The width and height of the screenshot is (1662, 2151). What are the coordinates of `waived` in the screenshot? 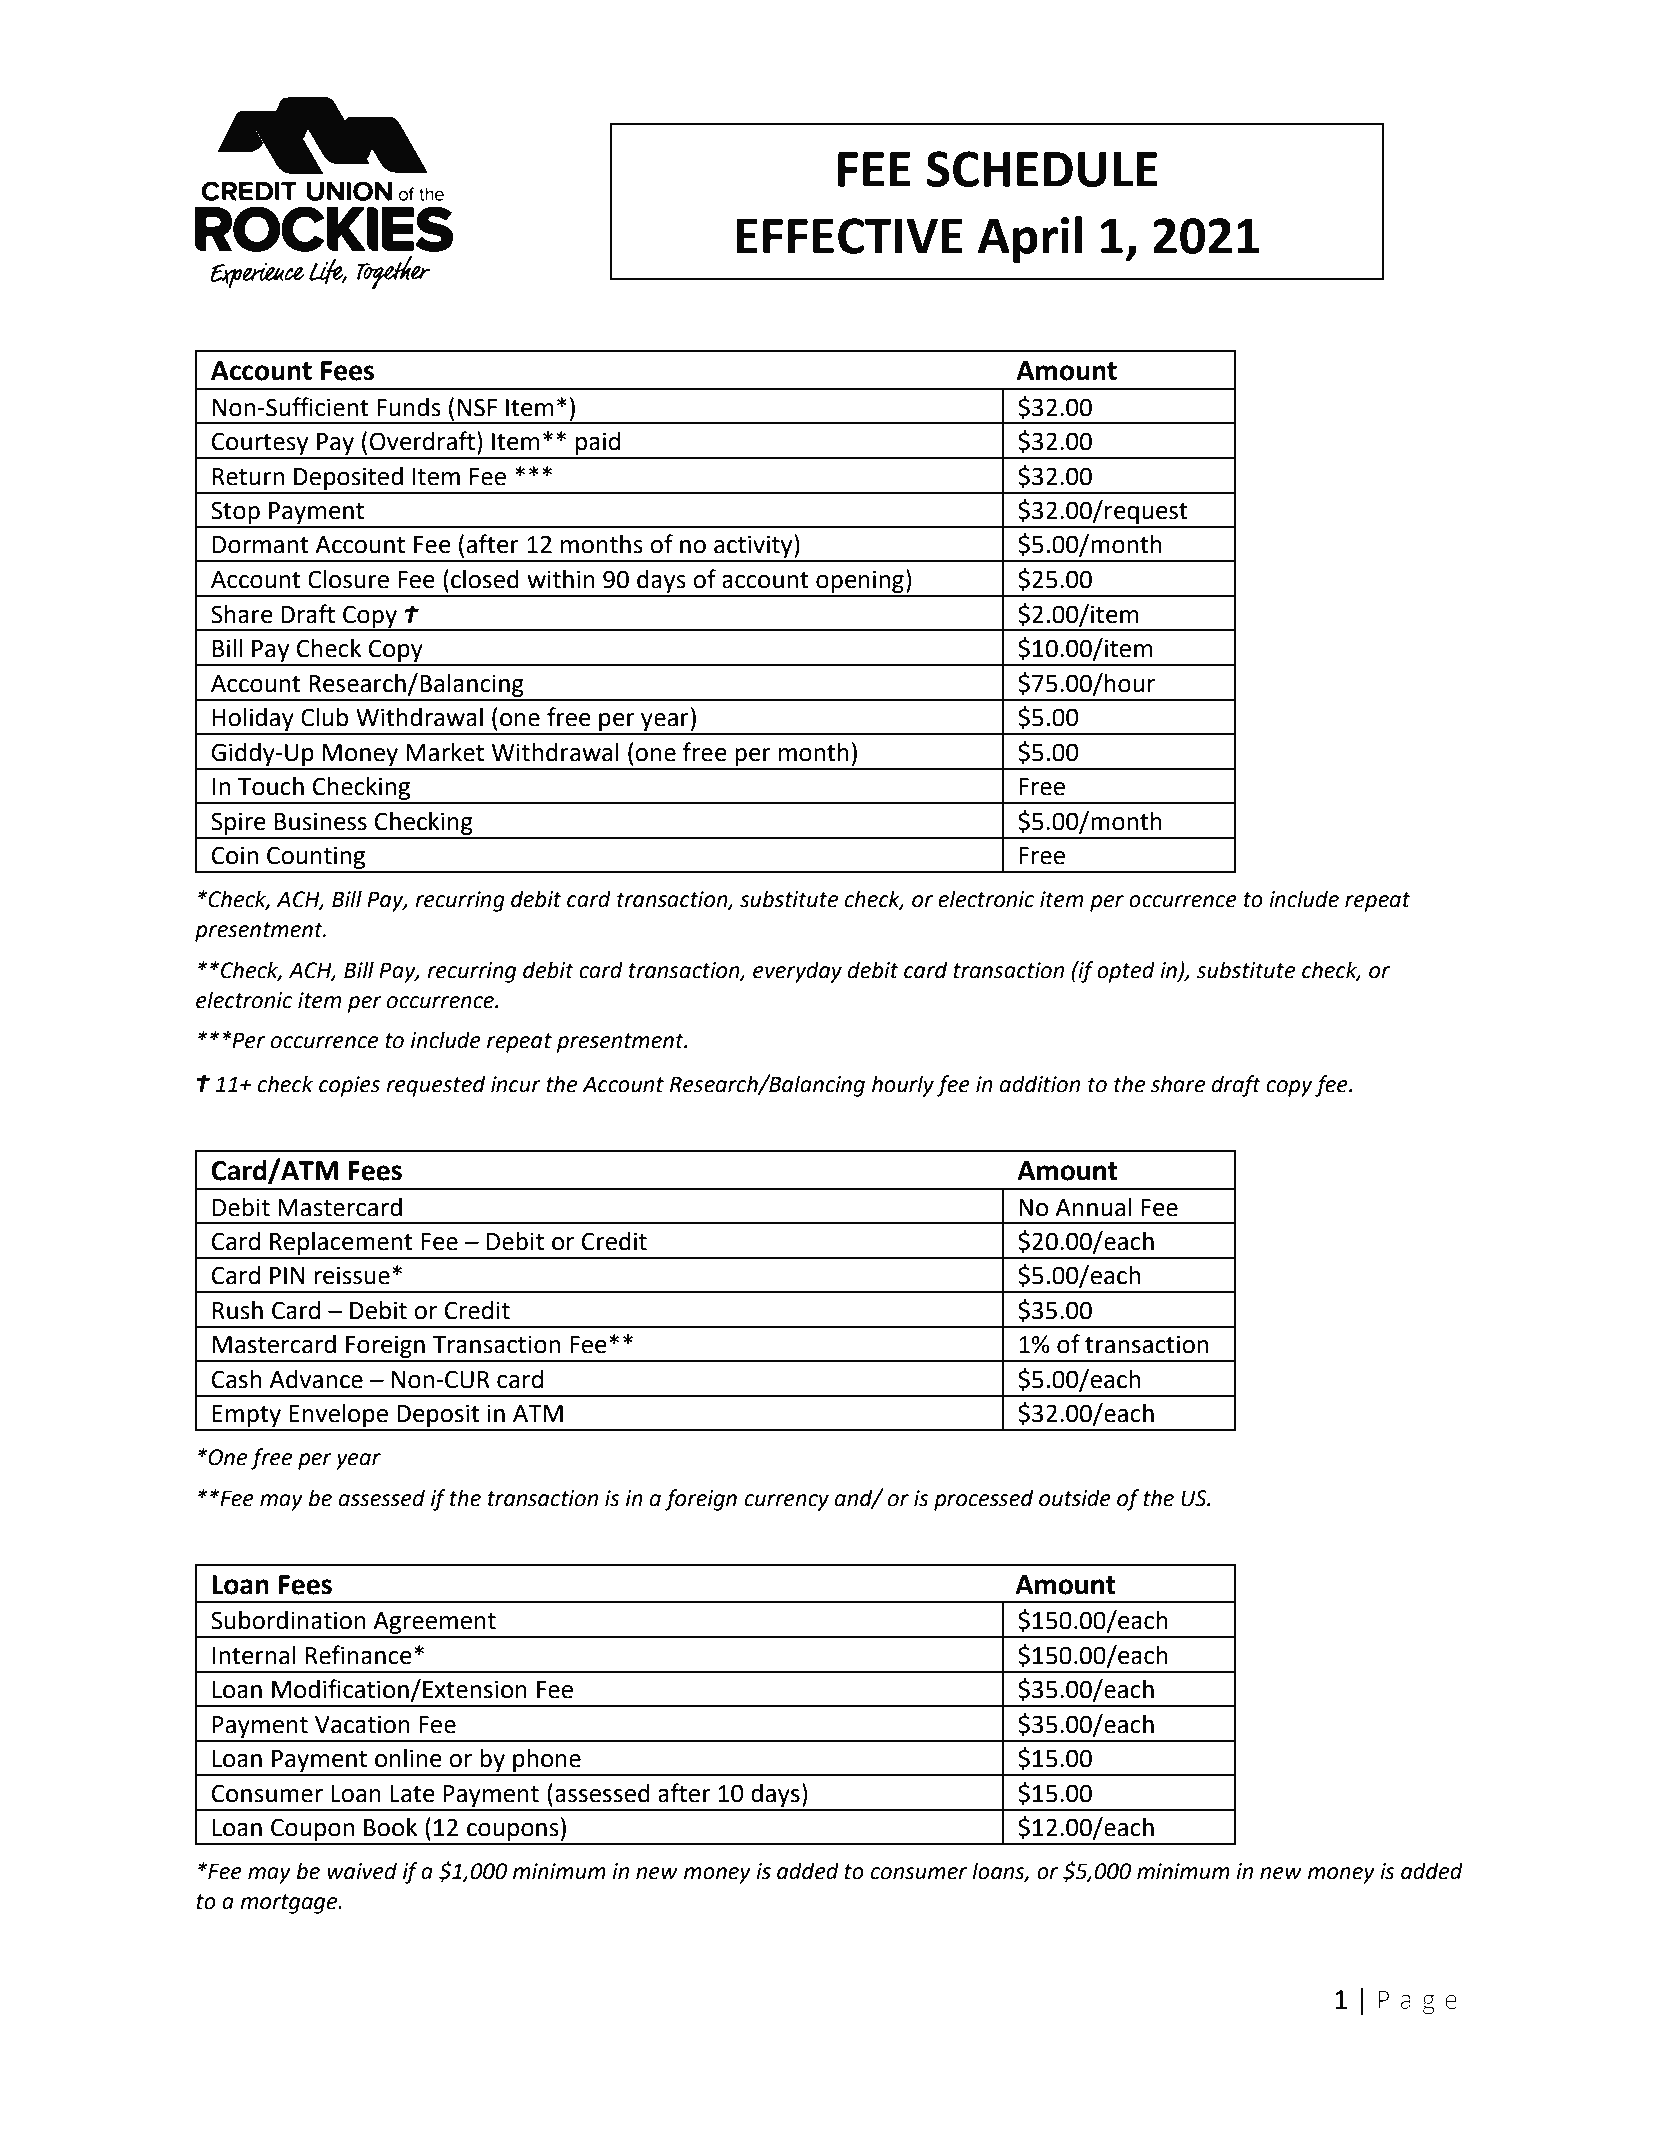 It's located at (362, 1871).
